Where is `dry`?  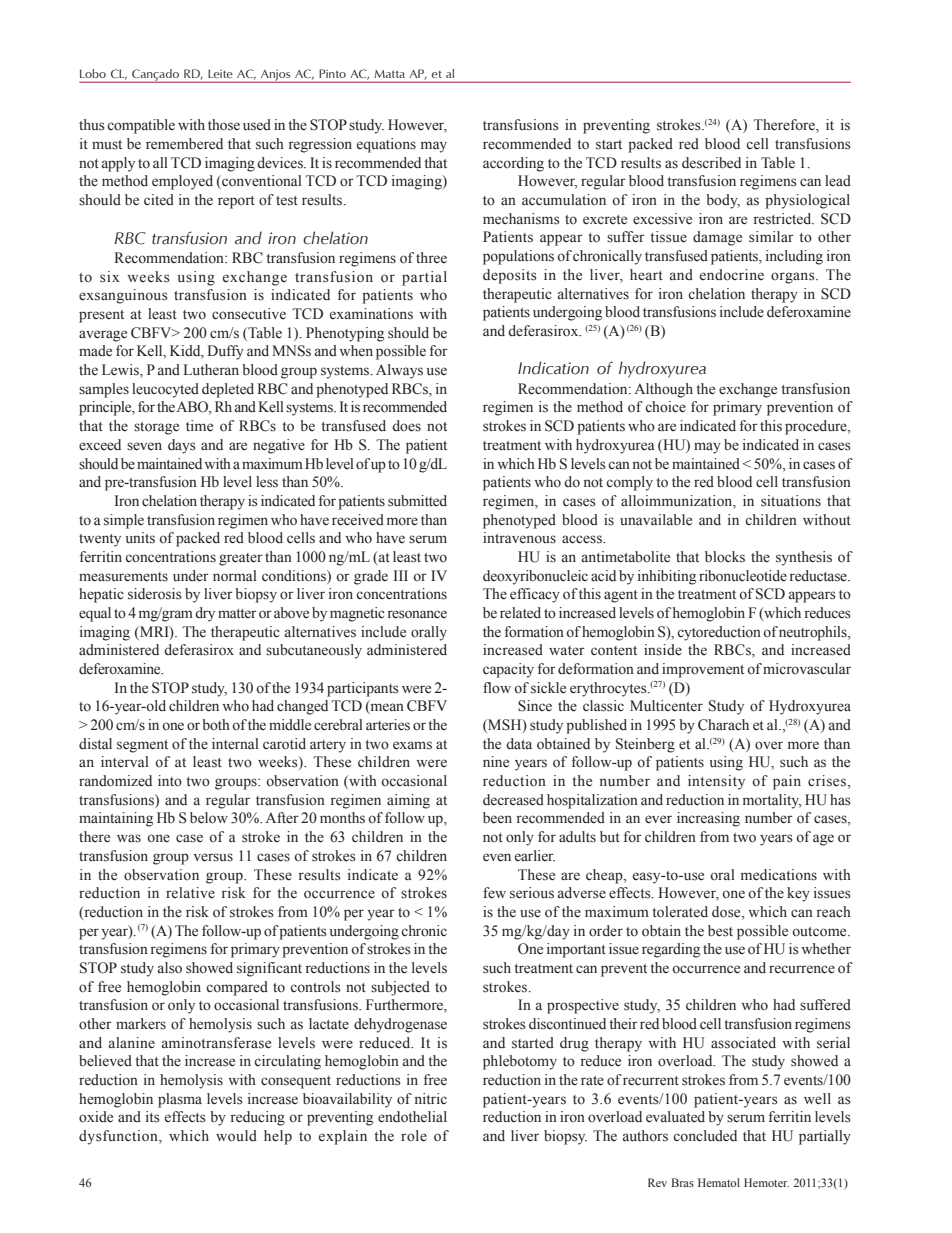 dry is located at coordinates (205, 614).
